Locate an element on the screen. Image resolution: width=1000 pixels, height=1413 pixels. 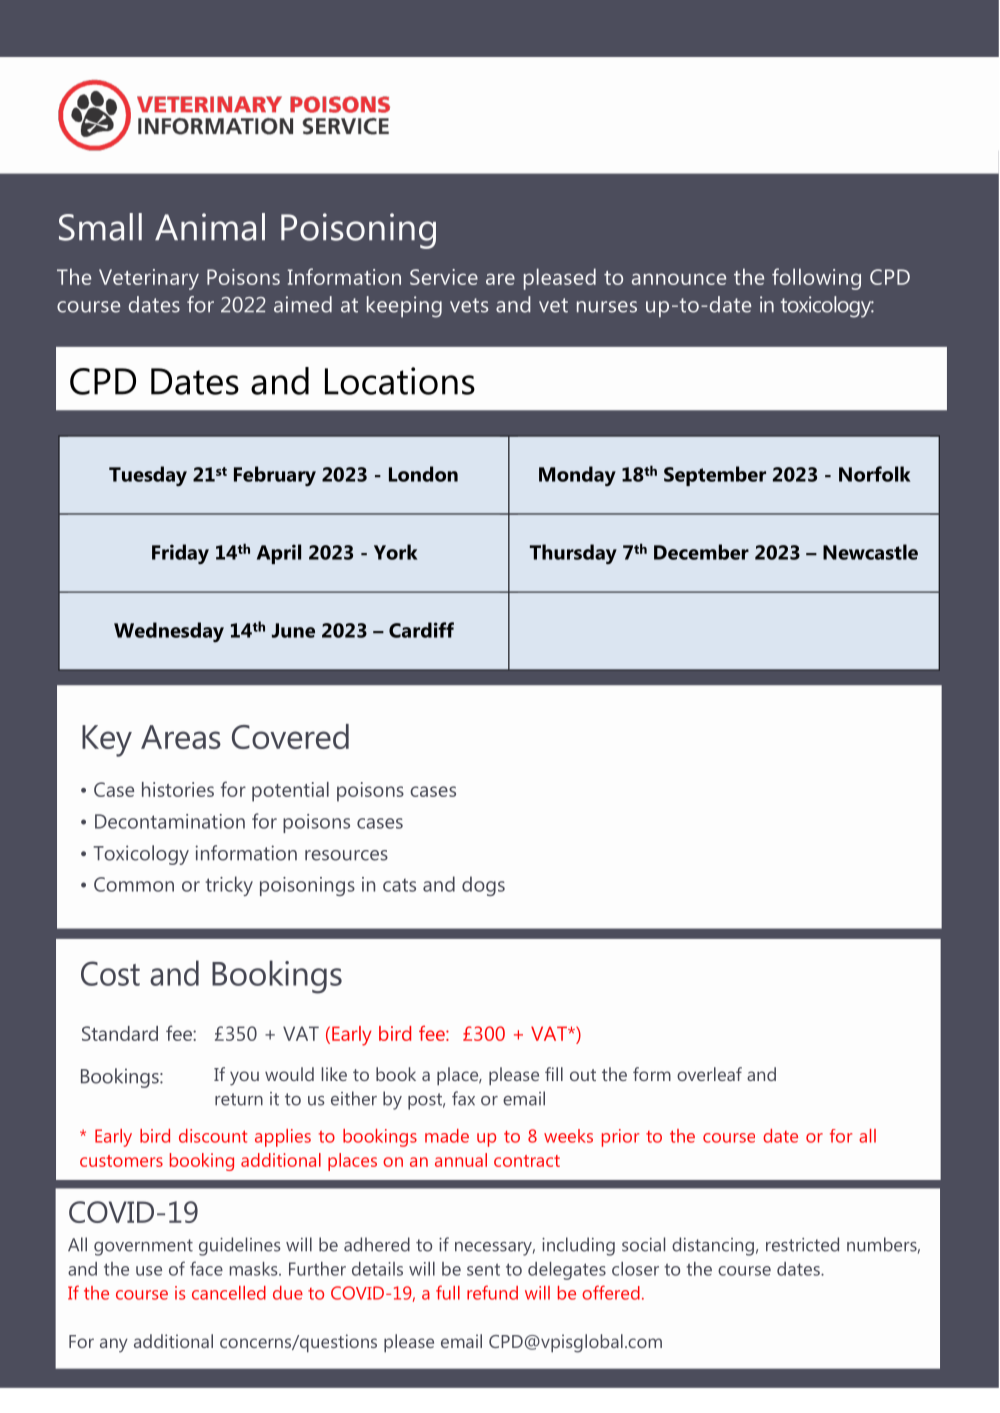
out is located at coordinates (583, 1075).
